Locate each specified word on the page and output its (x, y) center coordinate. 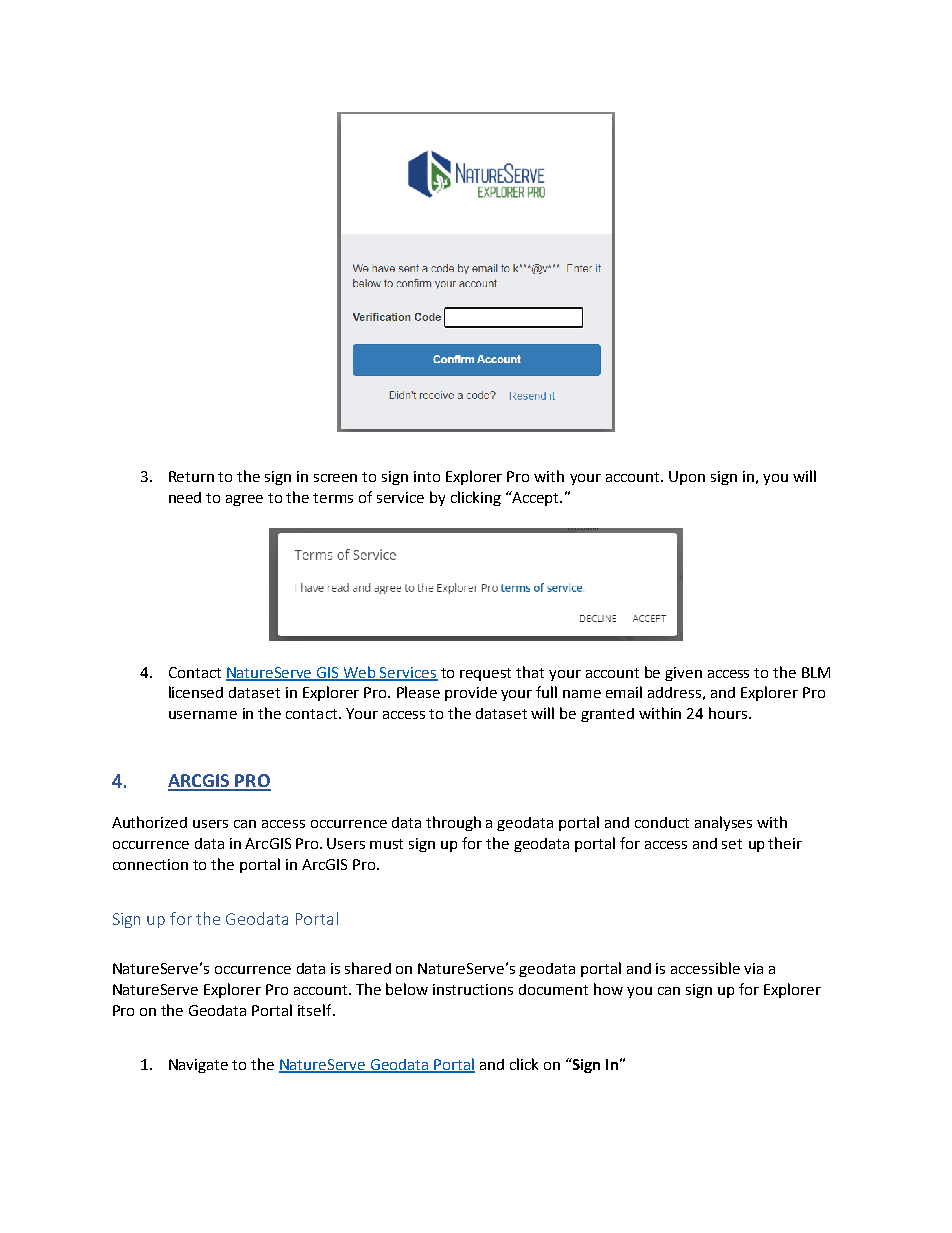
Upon (687, 478)
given (683, 674)
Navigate (198, 1066)
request (485, 674)
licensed (196, 692)
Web (360, 673)
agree (244, 500)
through (453, 823)
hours (729, 713)
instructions (473, 989)
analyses (723, 823)
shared (368, 968)
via (753, 968)
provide (471, 694)
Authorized (149, 822)
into (427, 476)
